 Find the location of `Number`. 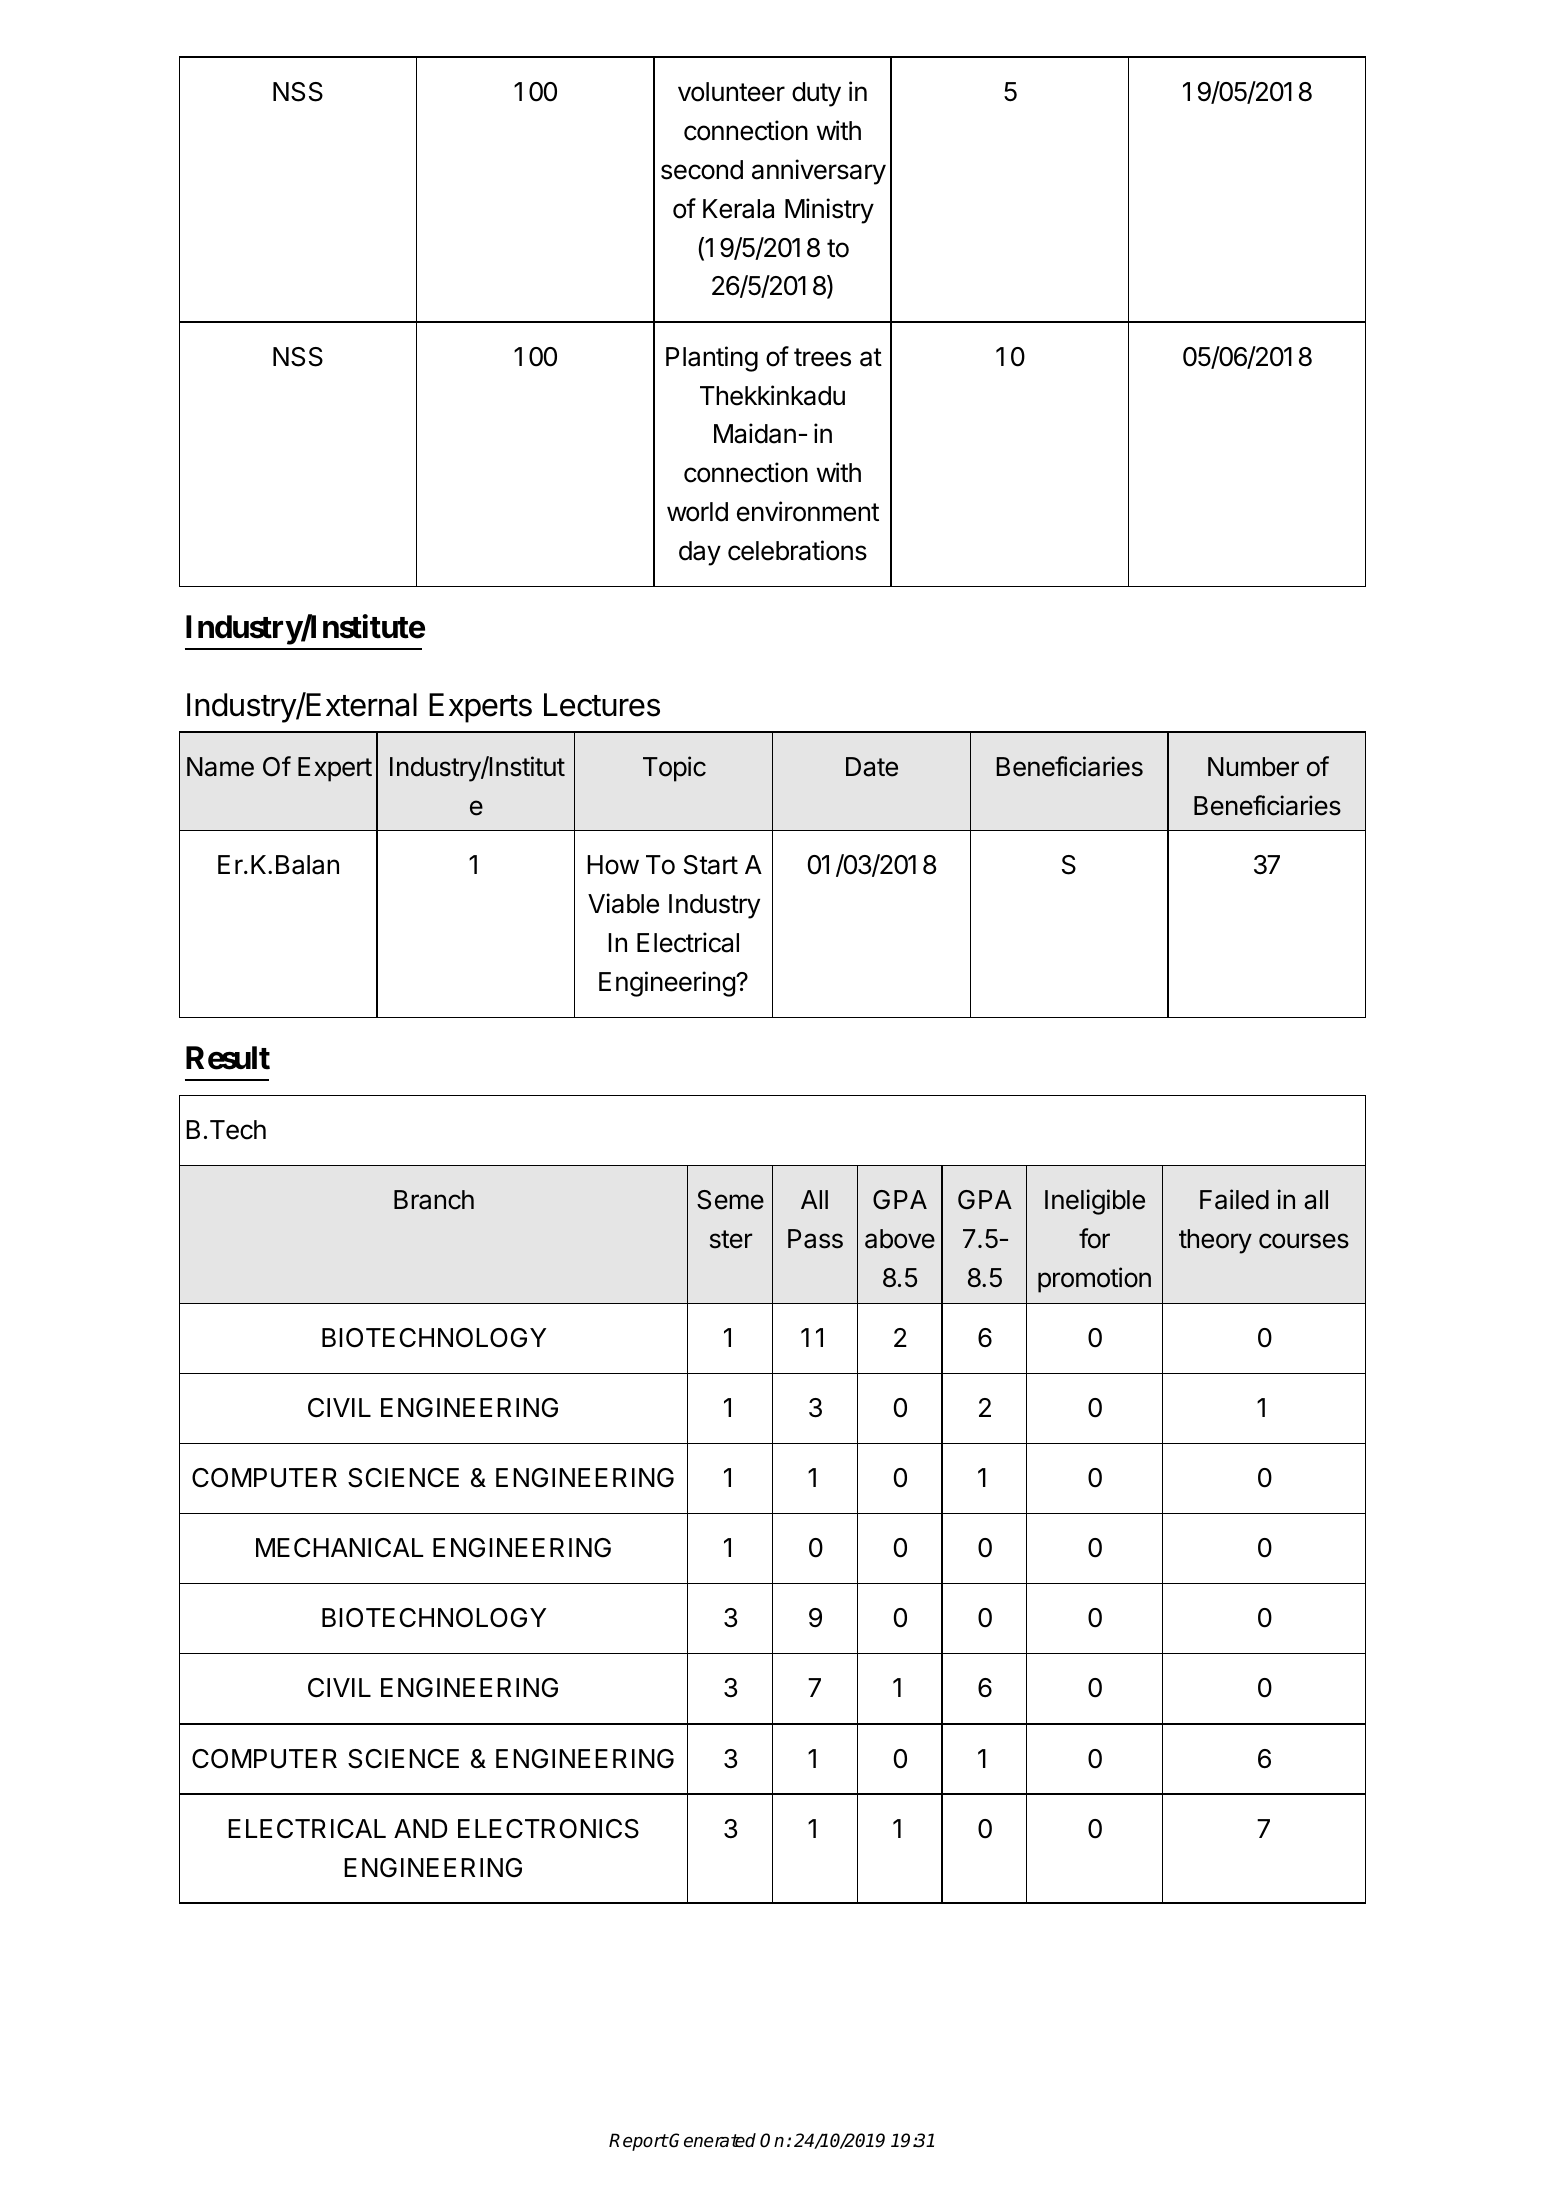

Number is located at coordinates (1253, 767).
